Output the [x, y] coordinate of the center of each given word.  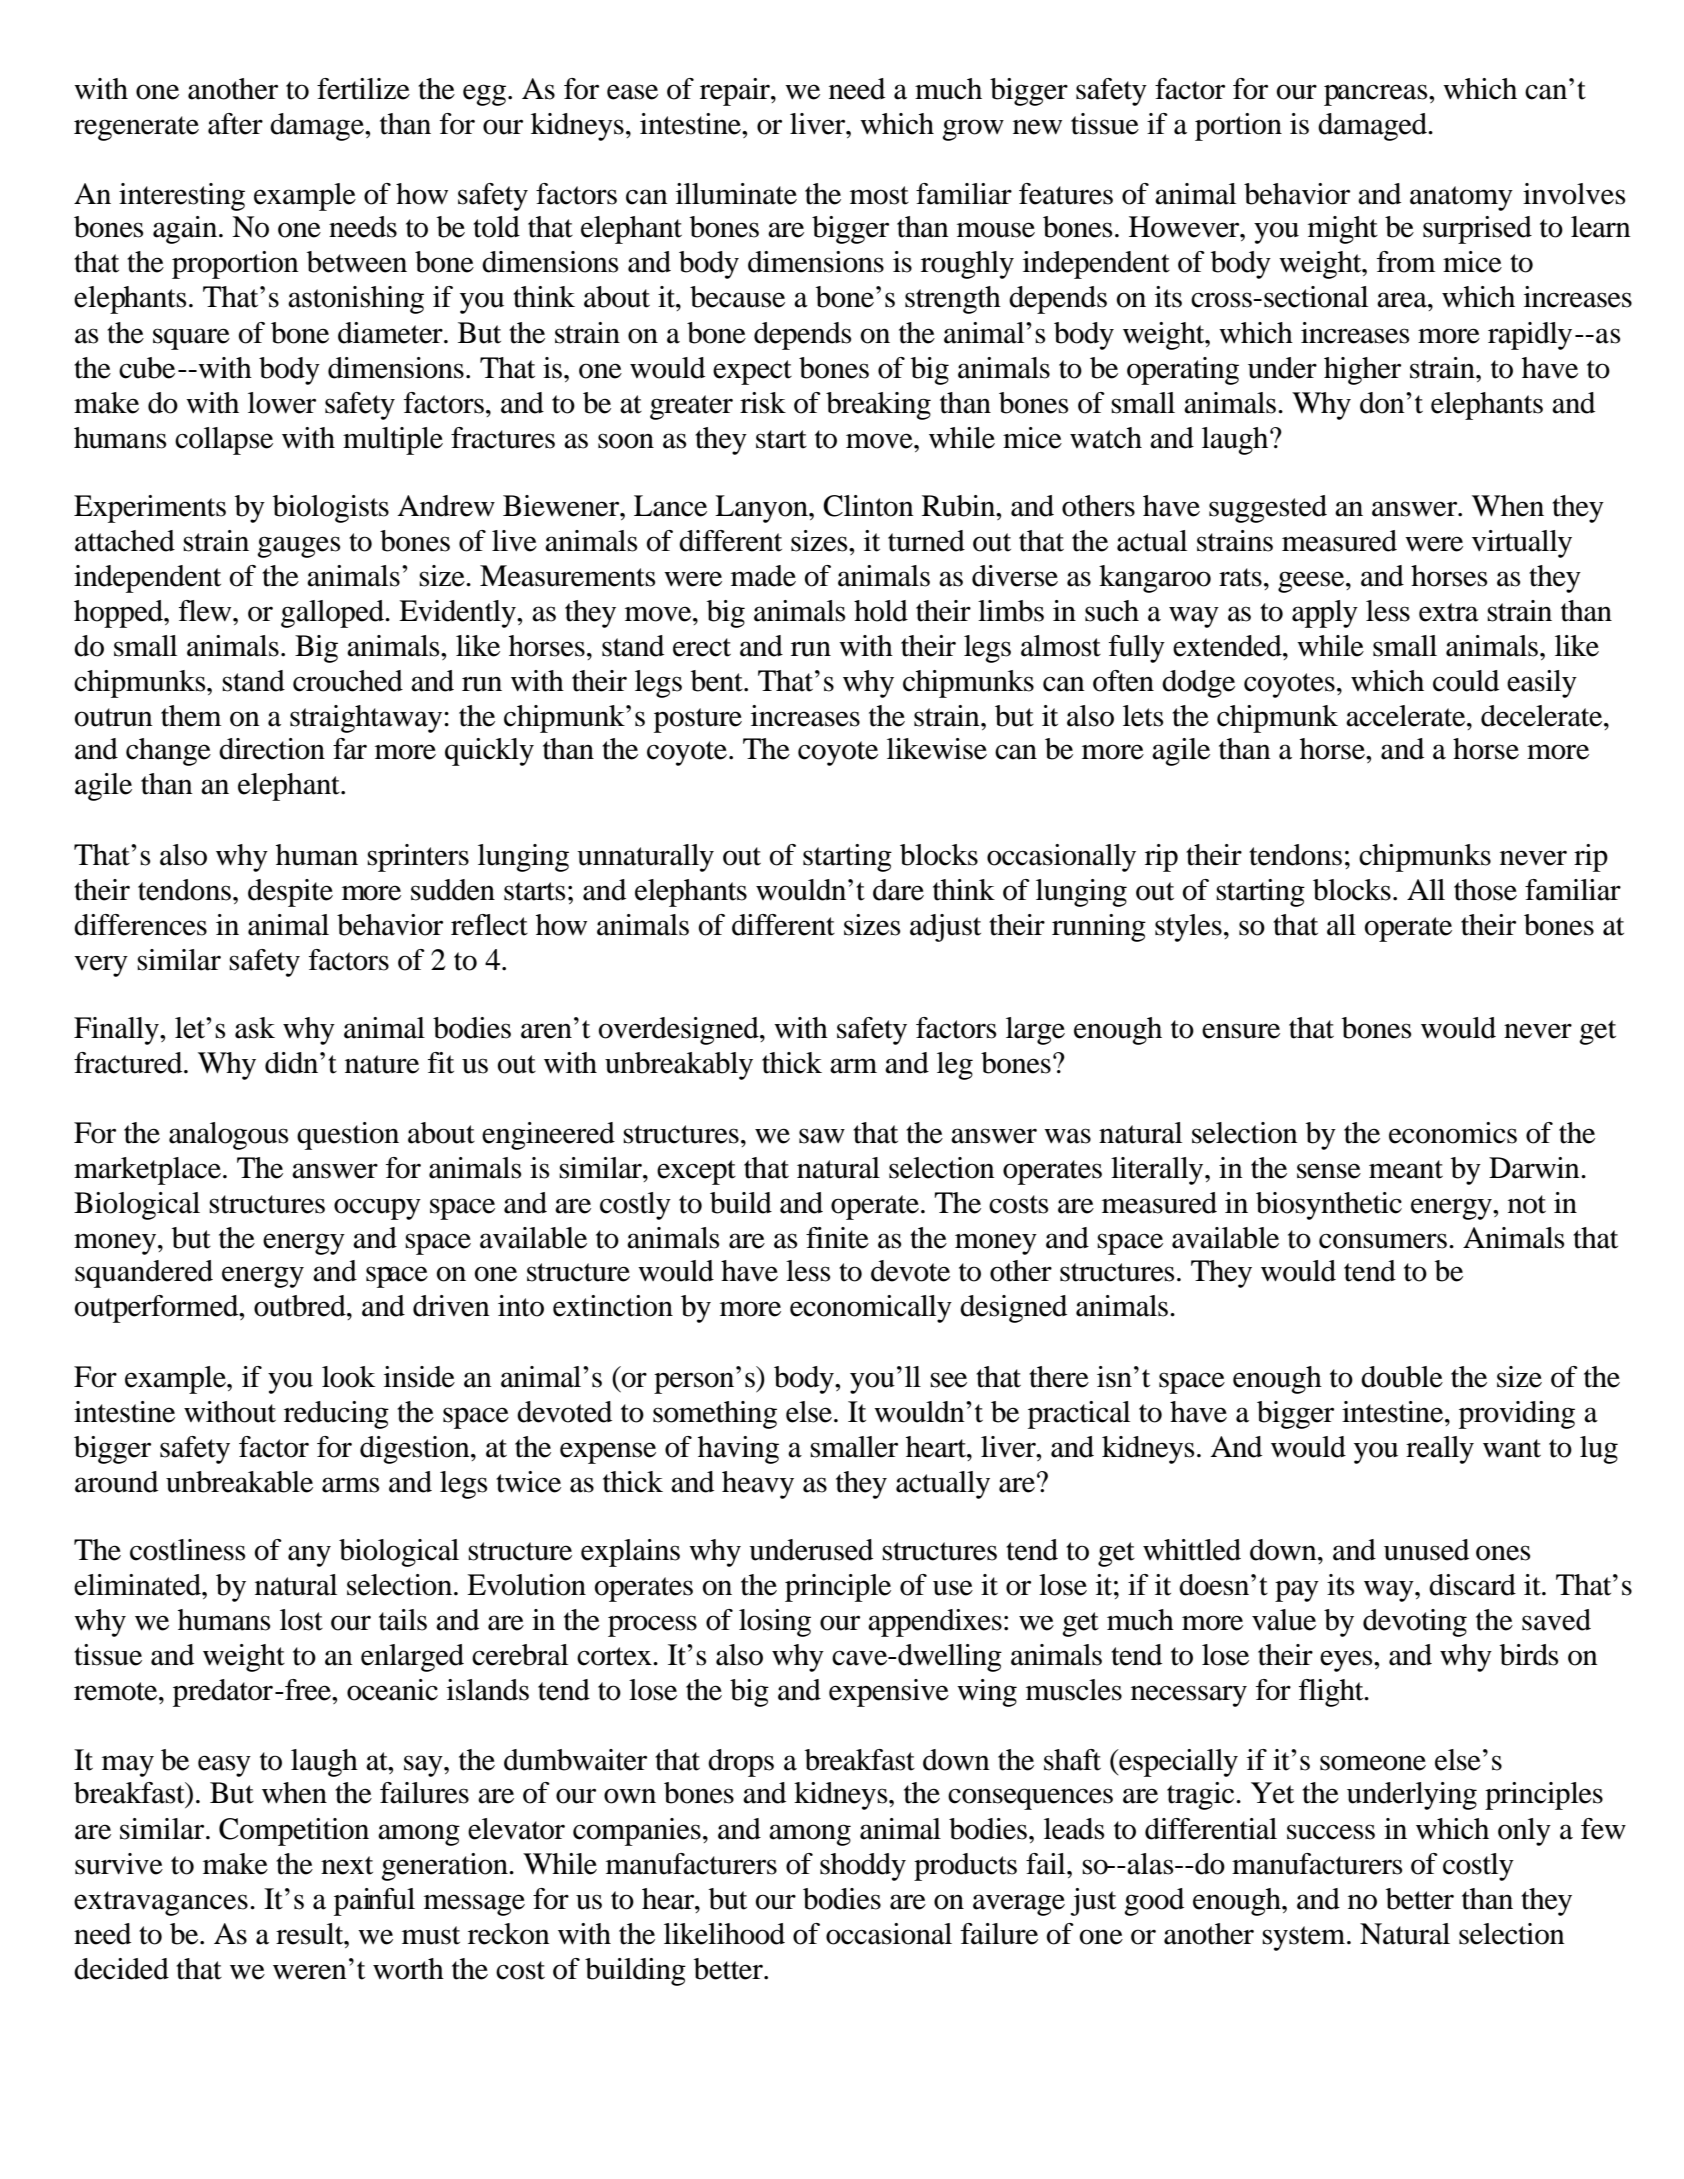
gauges [298, 547]
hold [881, 611]
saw [822, 1136]
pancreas [1377, 95]
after [235, 124]
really [1440, 1450]
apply [1325, 614]
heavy [758, 1485]
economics [1453, 1133]
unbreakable [239, 1482]
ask [255, 1028]
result [311, 1934]
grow [973, 130]
